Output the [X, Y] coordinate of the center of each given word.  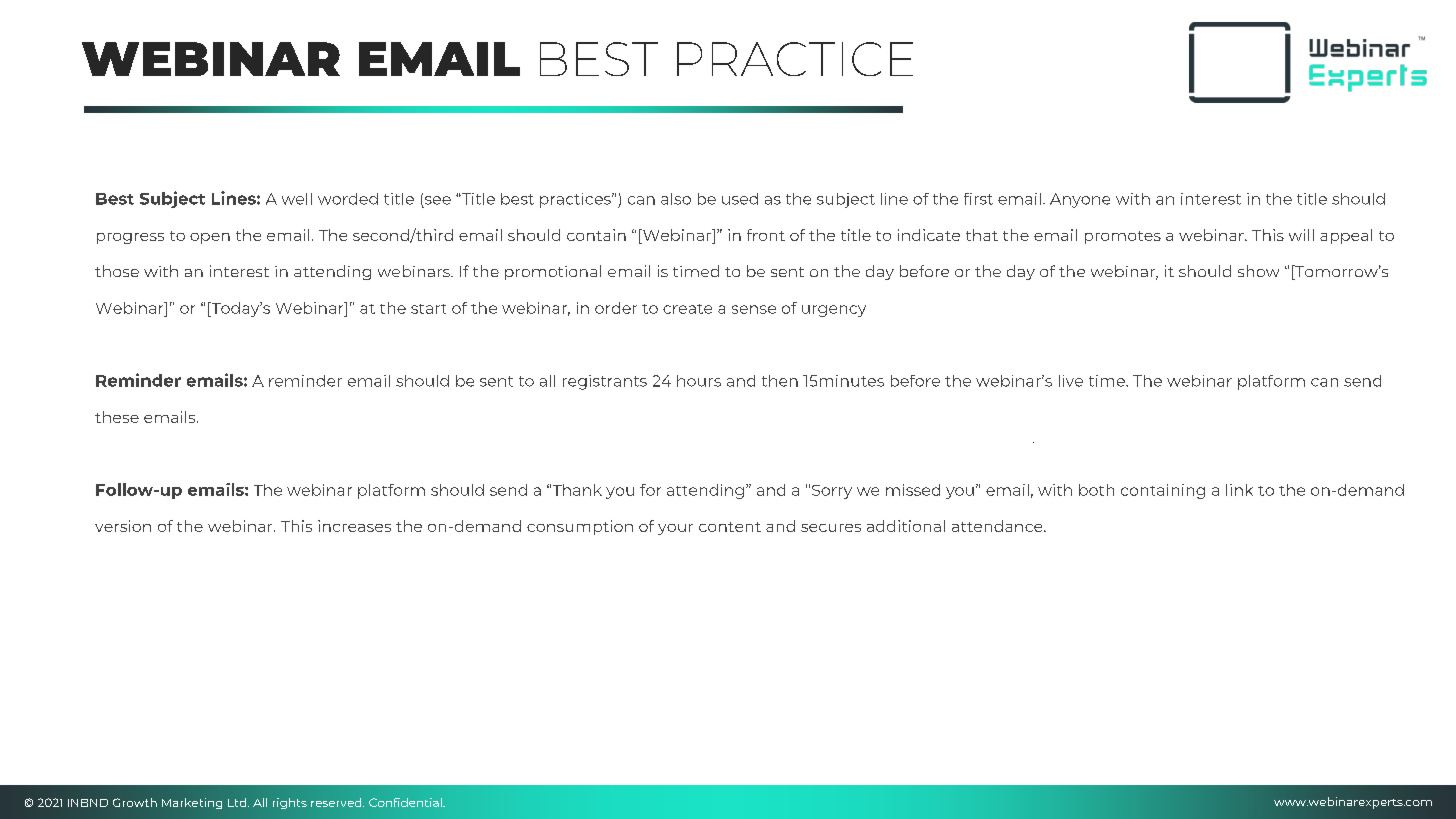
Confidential [406, 802]
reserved [337, 802]
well [297, 199]
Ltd [237, 802]
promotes [1123, 237]
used [740, 199]
